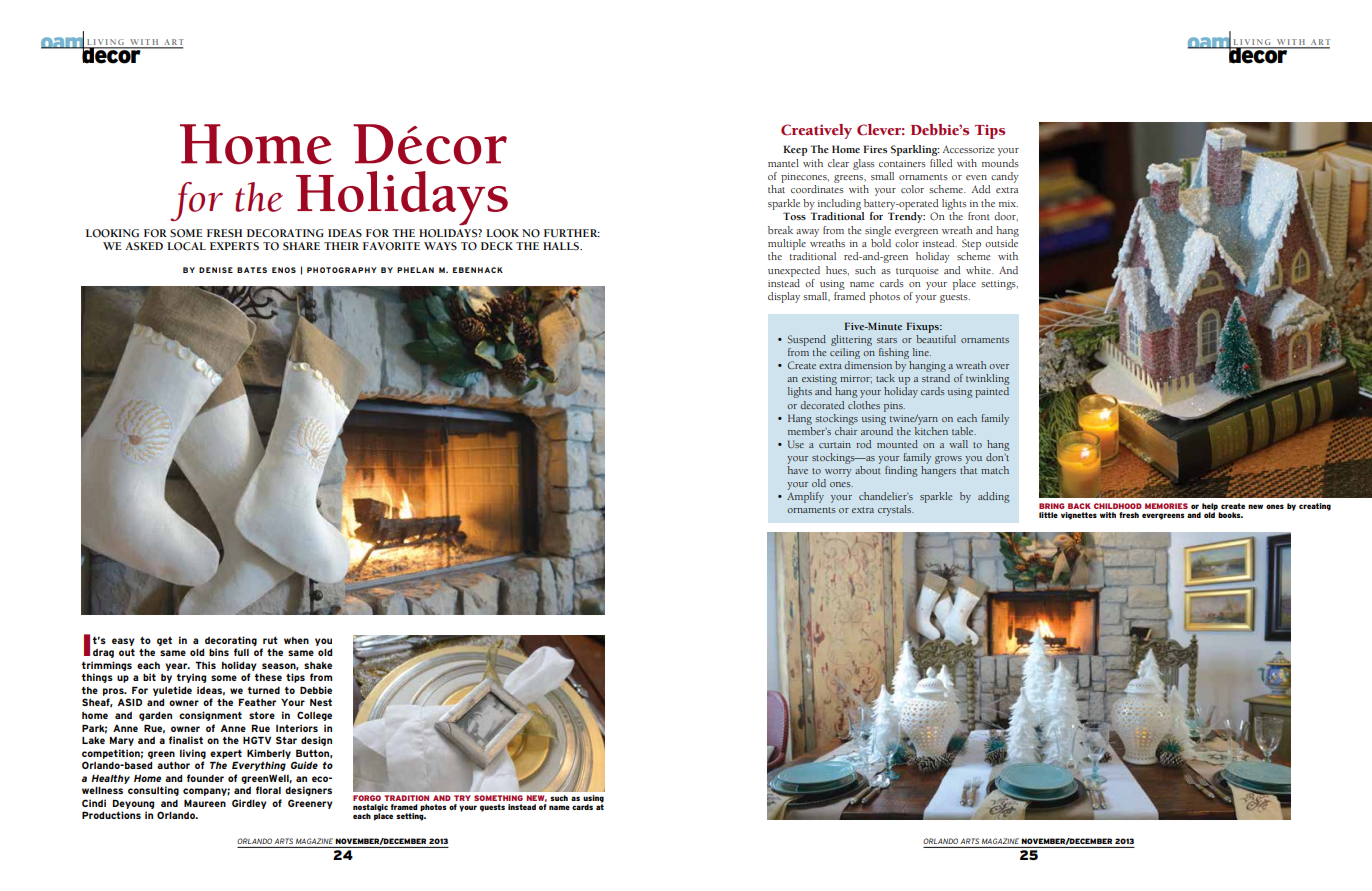 This image has width=1372, height=891. What do you see at coordinates (314, 716) in the image?
I see `College` at bounding box center [314, 716].
